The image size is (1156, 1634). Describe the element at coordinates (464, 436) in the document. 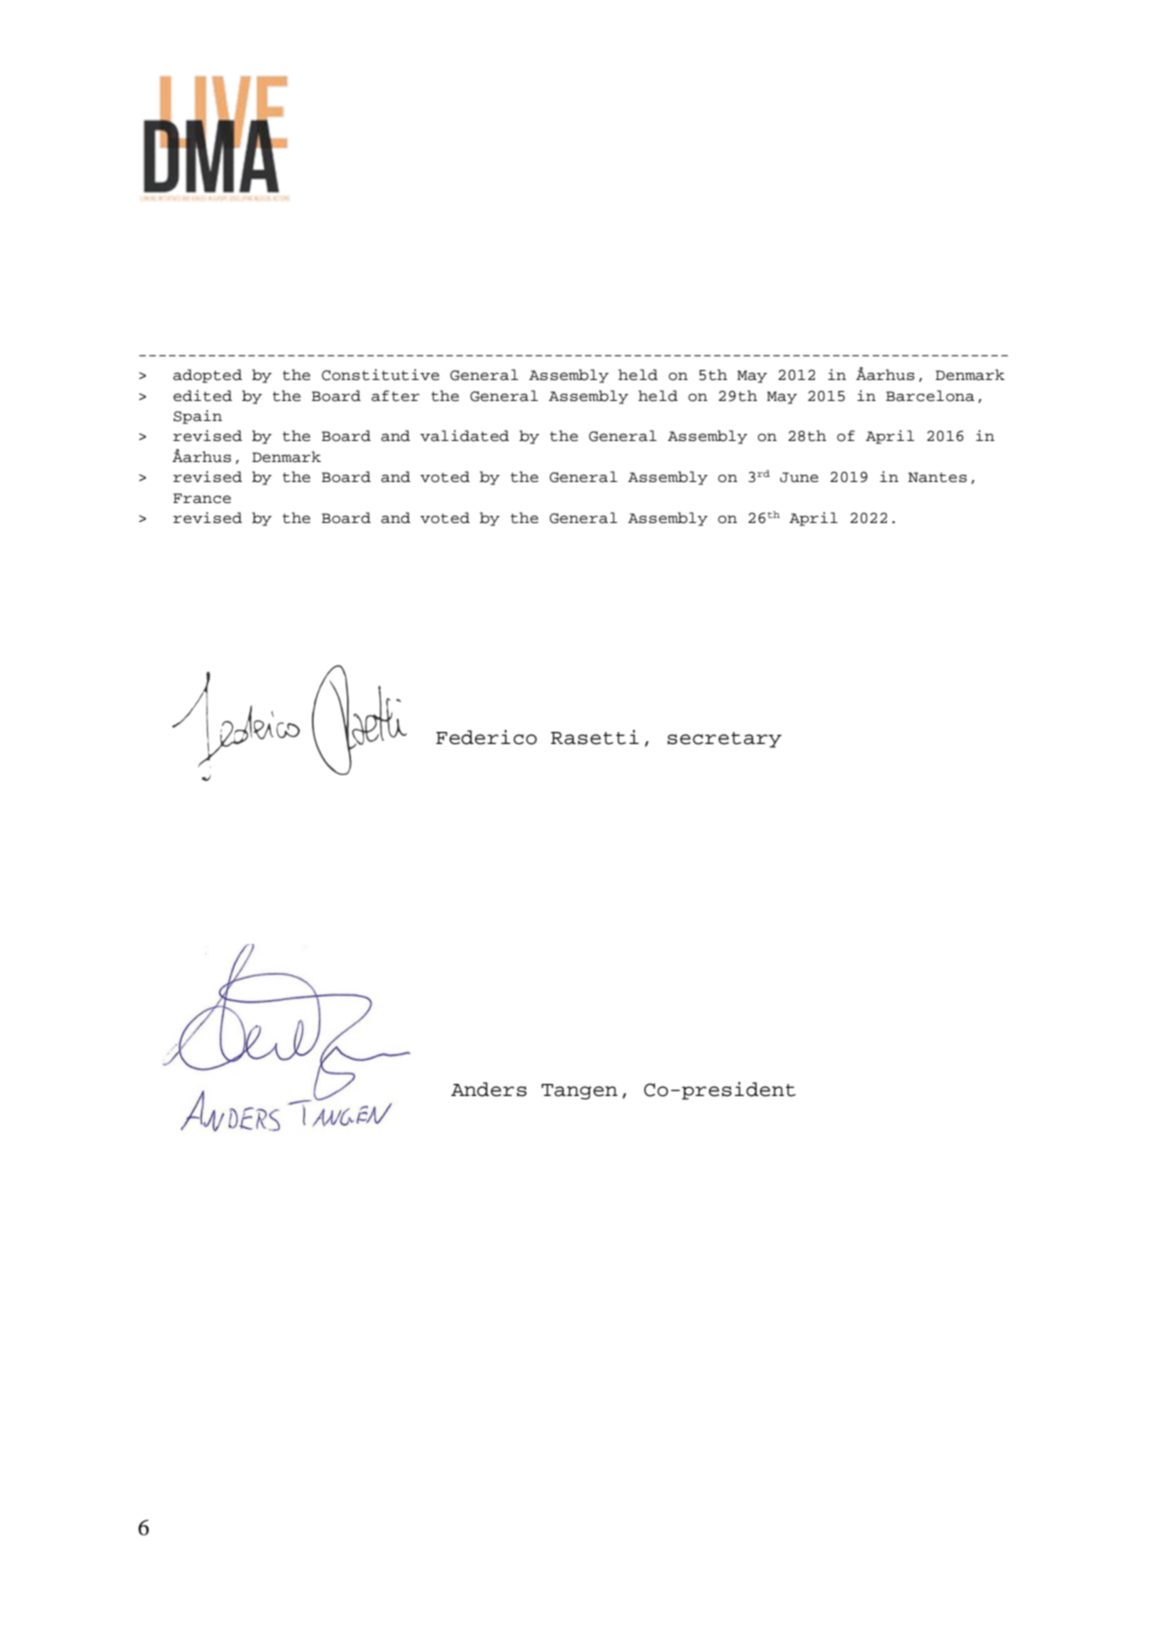

I see `validated` at that location.
